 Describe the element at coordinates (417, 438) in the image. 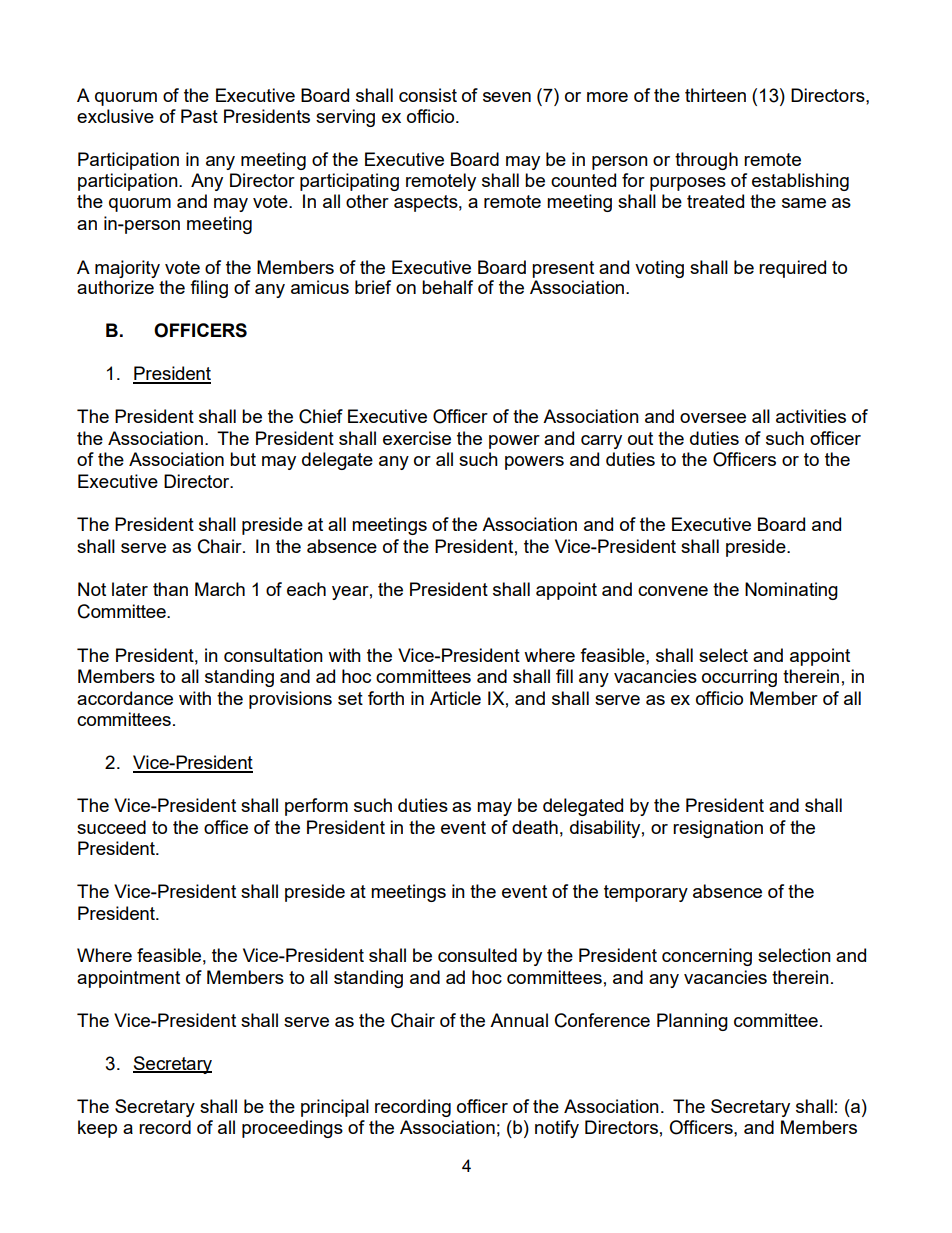

I see `exercise` at that location.
